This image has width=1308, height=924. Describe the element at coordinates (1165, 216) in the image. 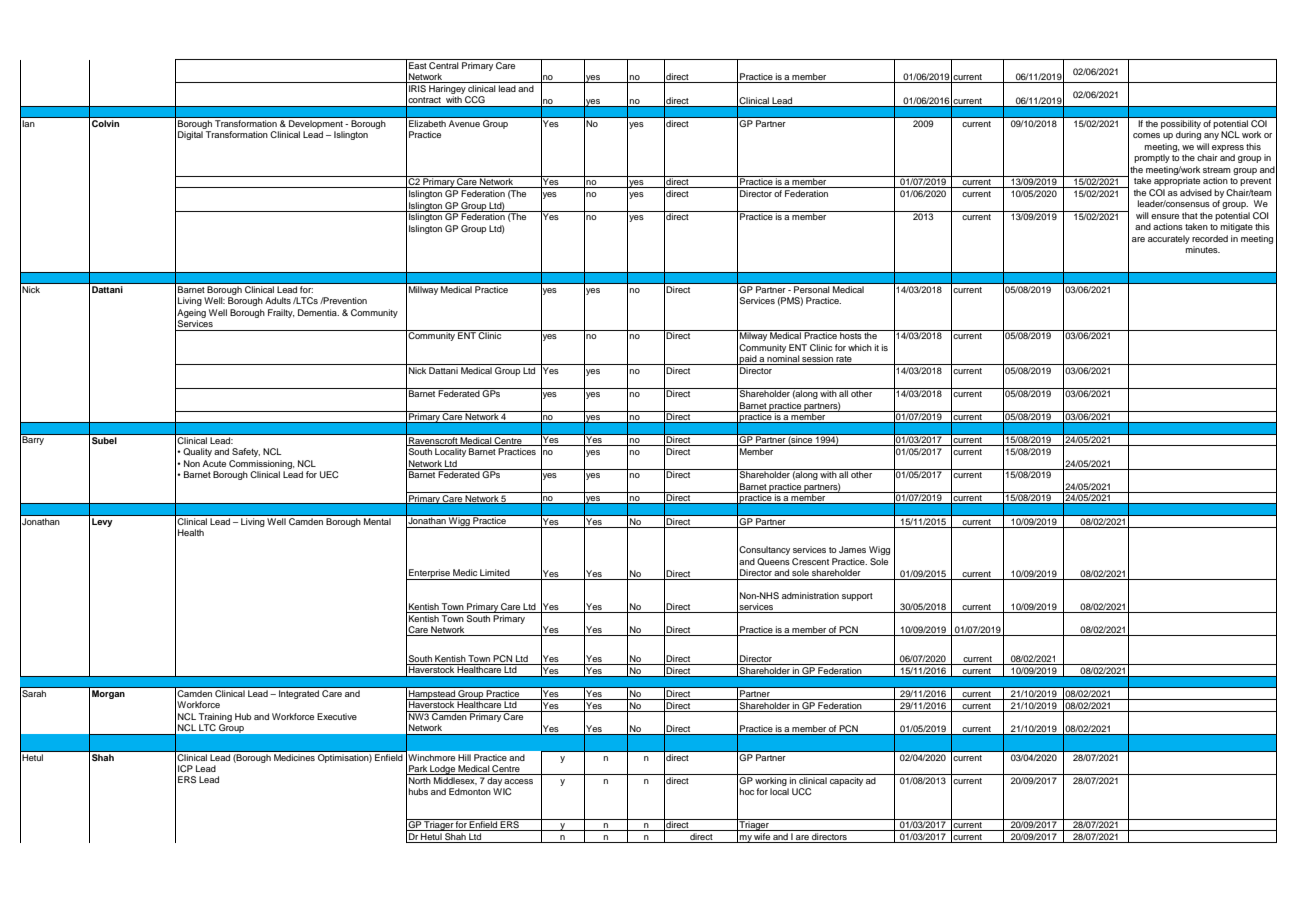

I see `ensure` at that location.
